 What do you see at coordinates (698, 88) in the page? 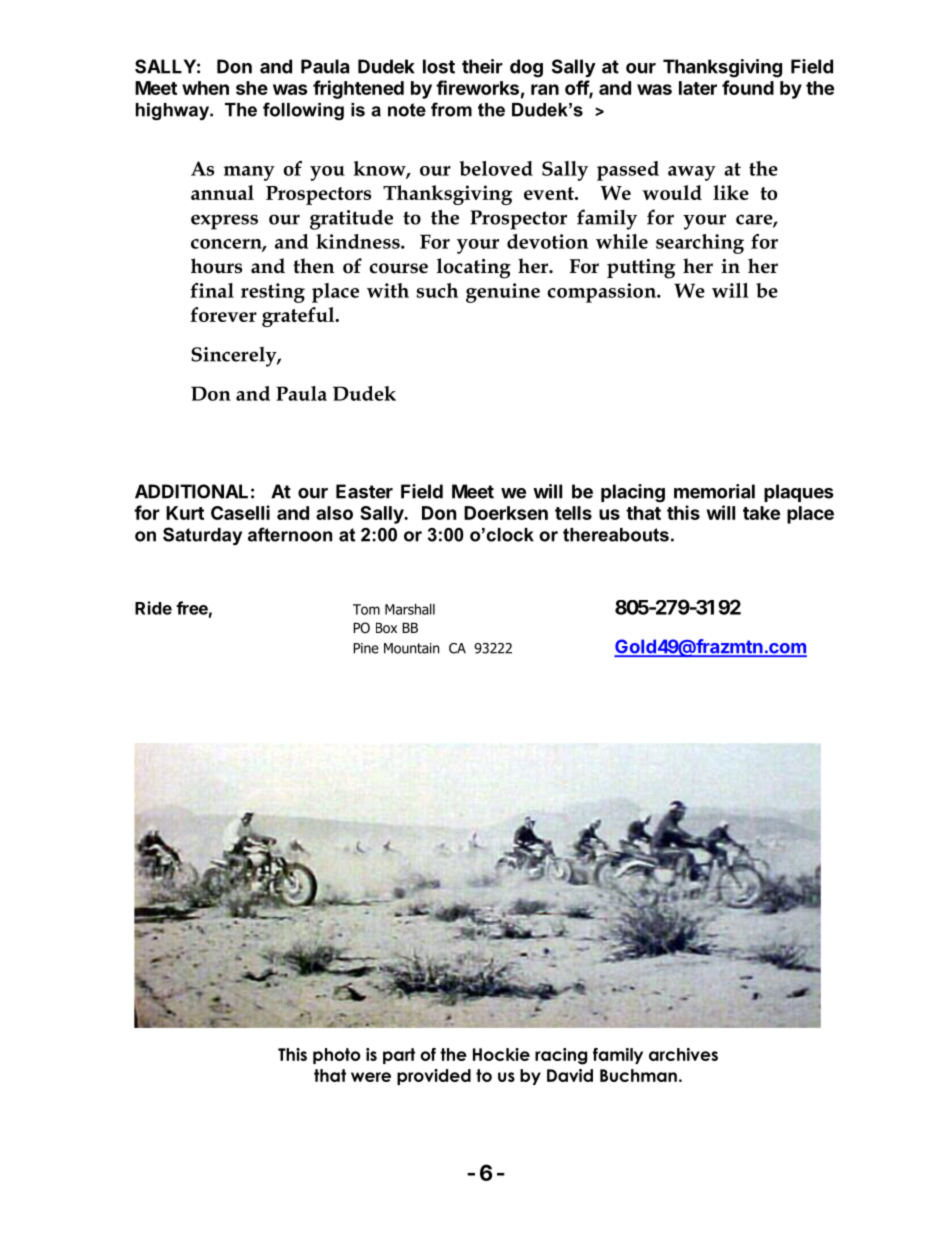
I see `later` at bounding box center [698, 88].
